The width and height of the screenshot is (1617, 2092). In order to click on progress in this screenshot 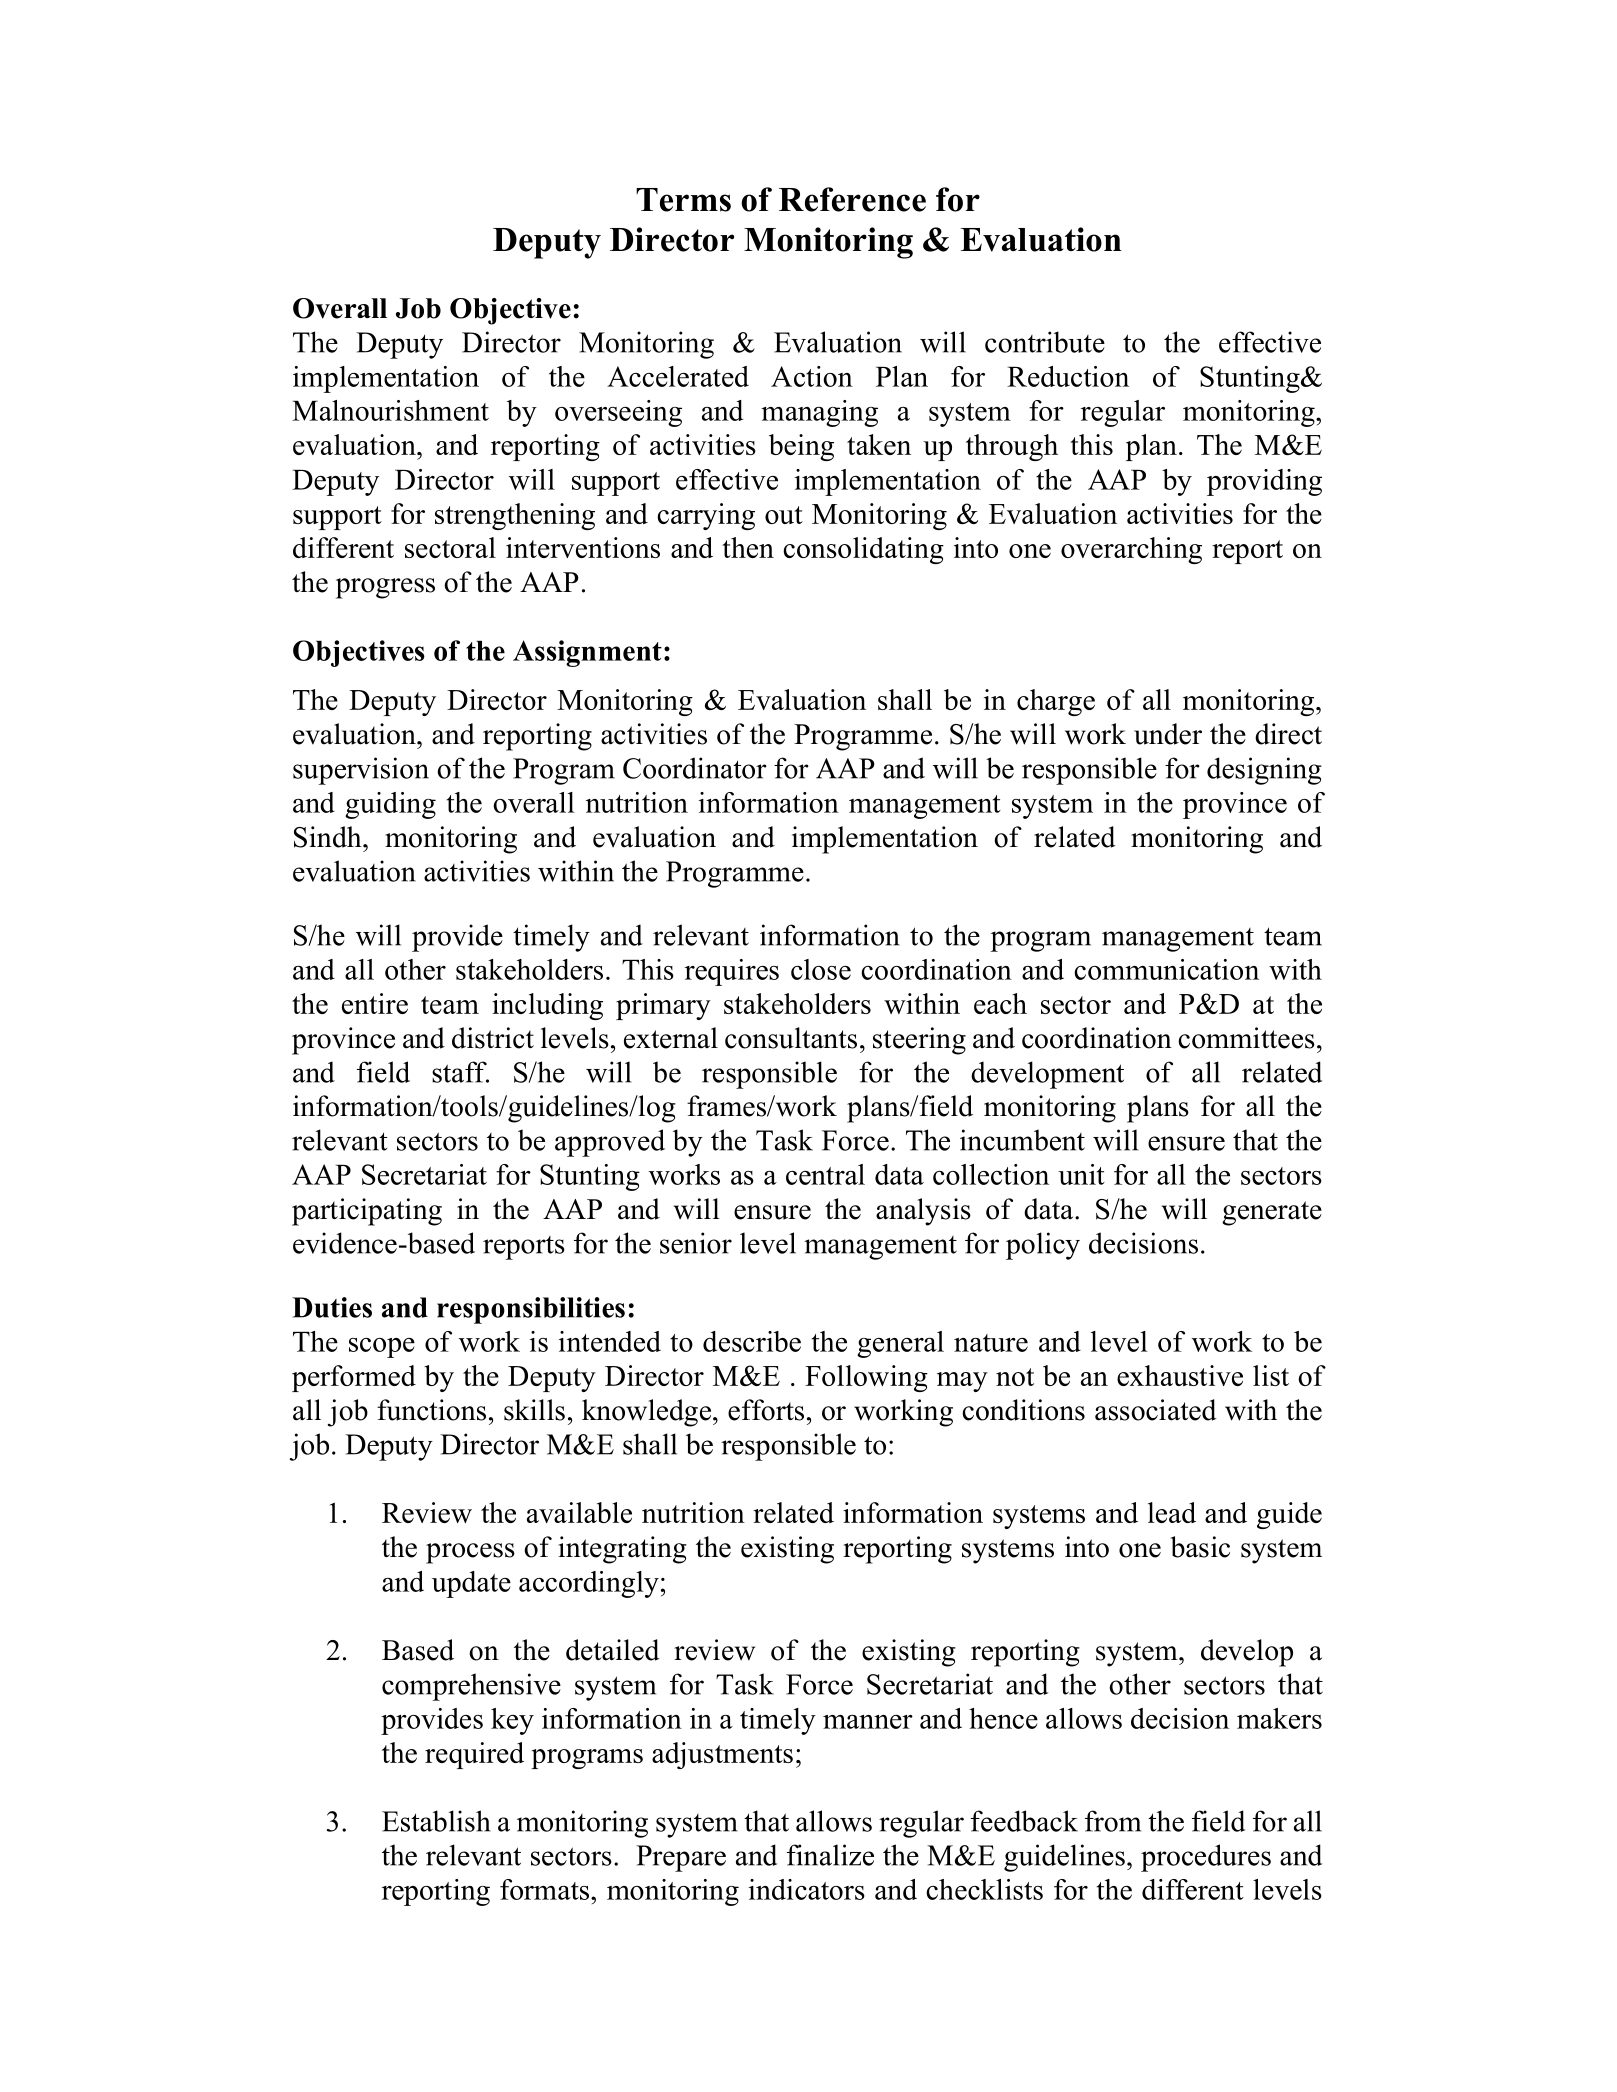, I will do `click(385, 588)`.
